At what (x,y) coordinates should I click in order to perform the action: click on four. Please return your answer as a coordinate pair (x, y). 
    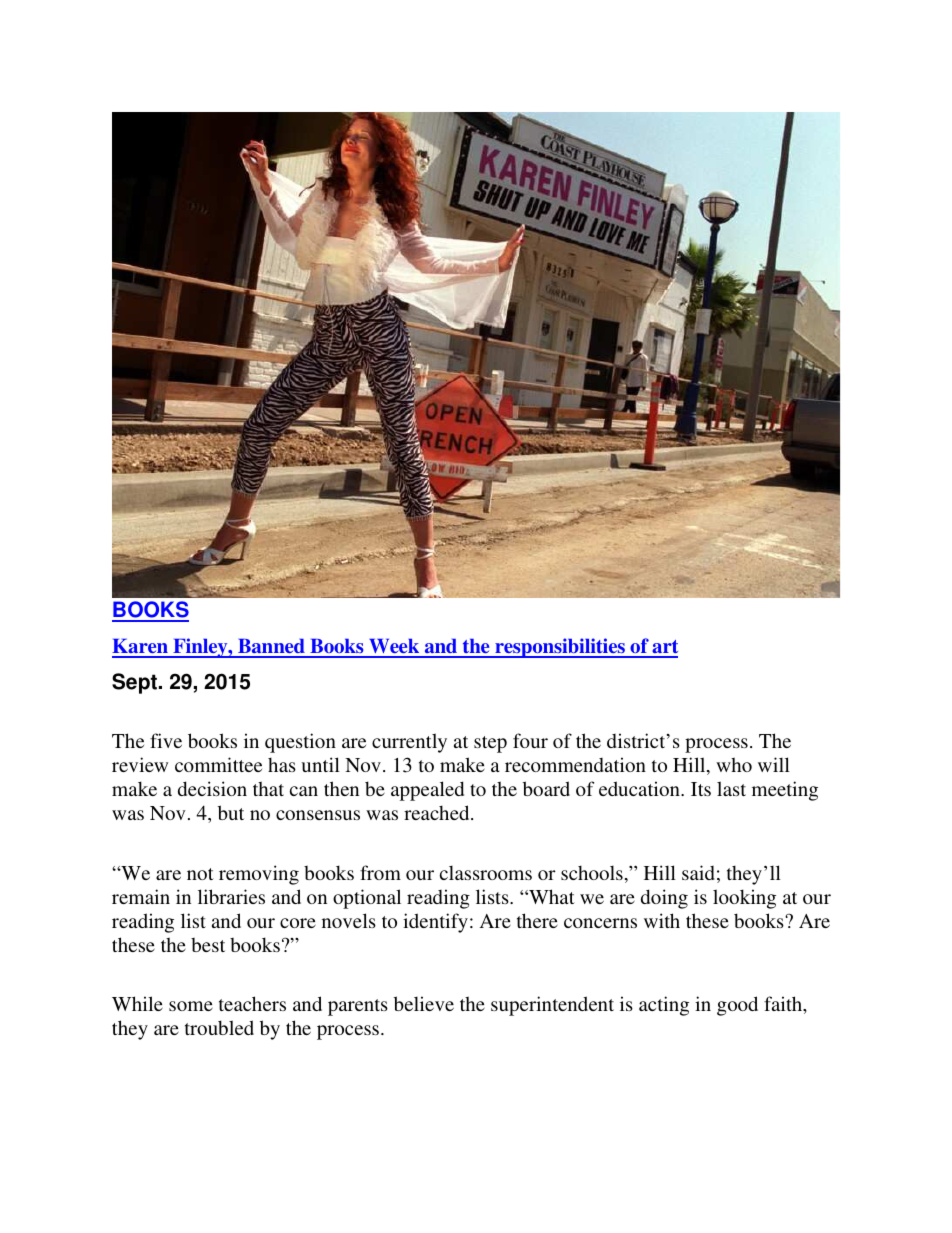
    Looking at the image, I should click on (530, 740).
